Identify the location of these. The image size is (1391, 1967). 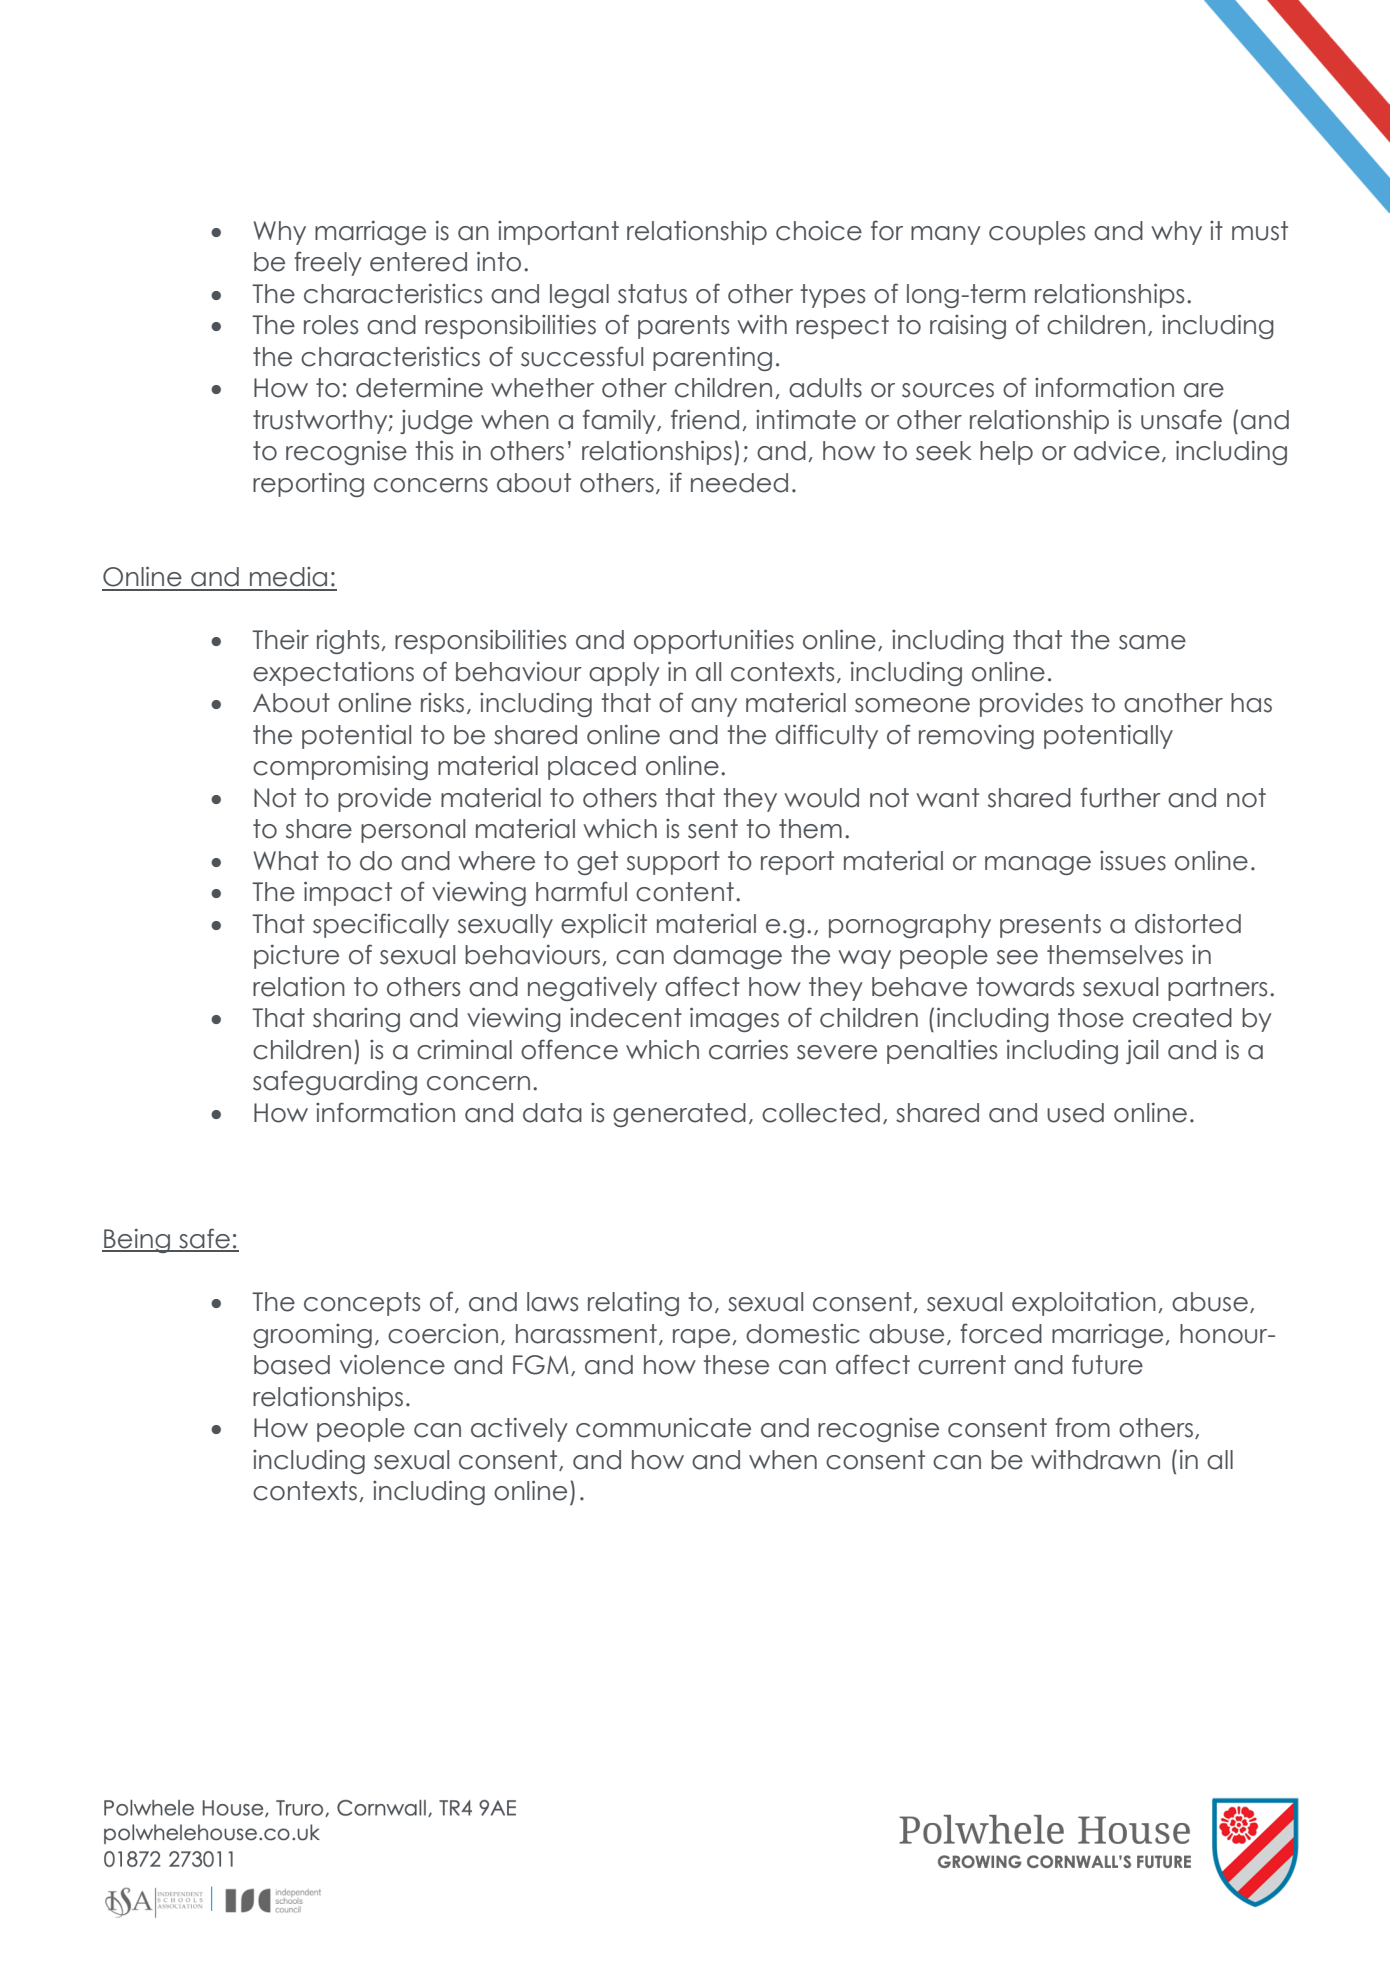
(736, 1365).
